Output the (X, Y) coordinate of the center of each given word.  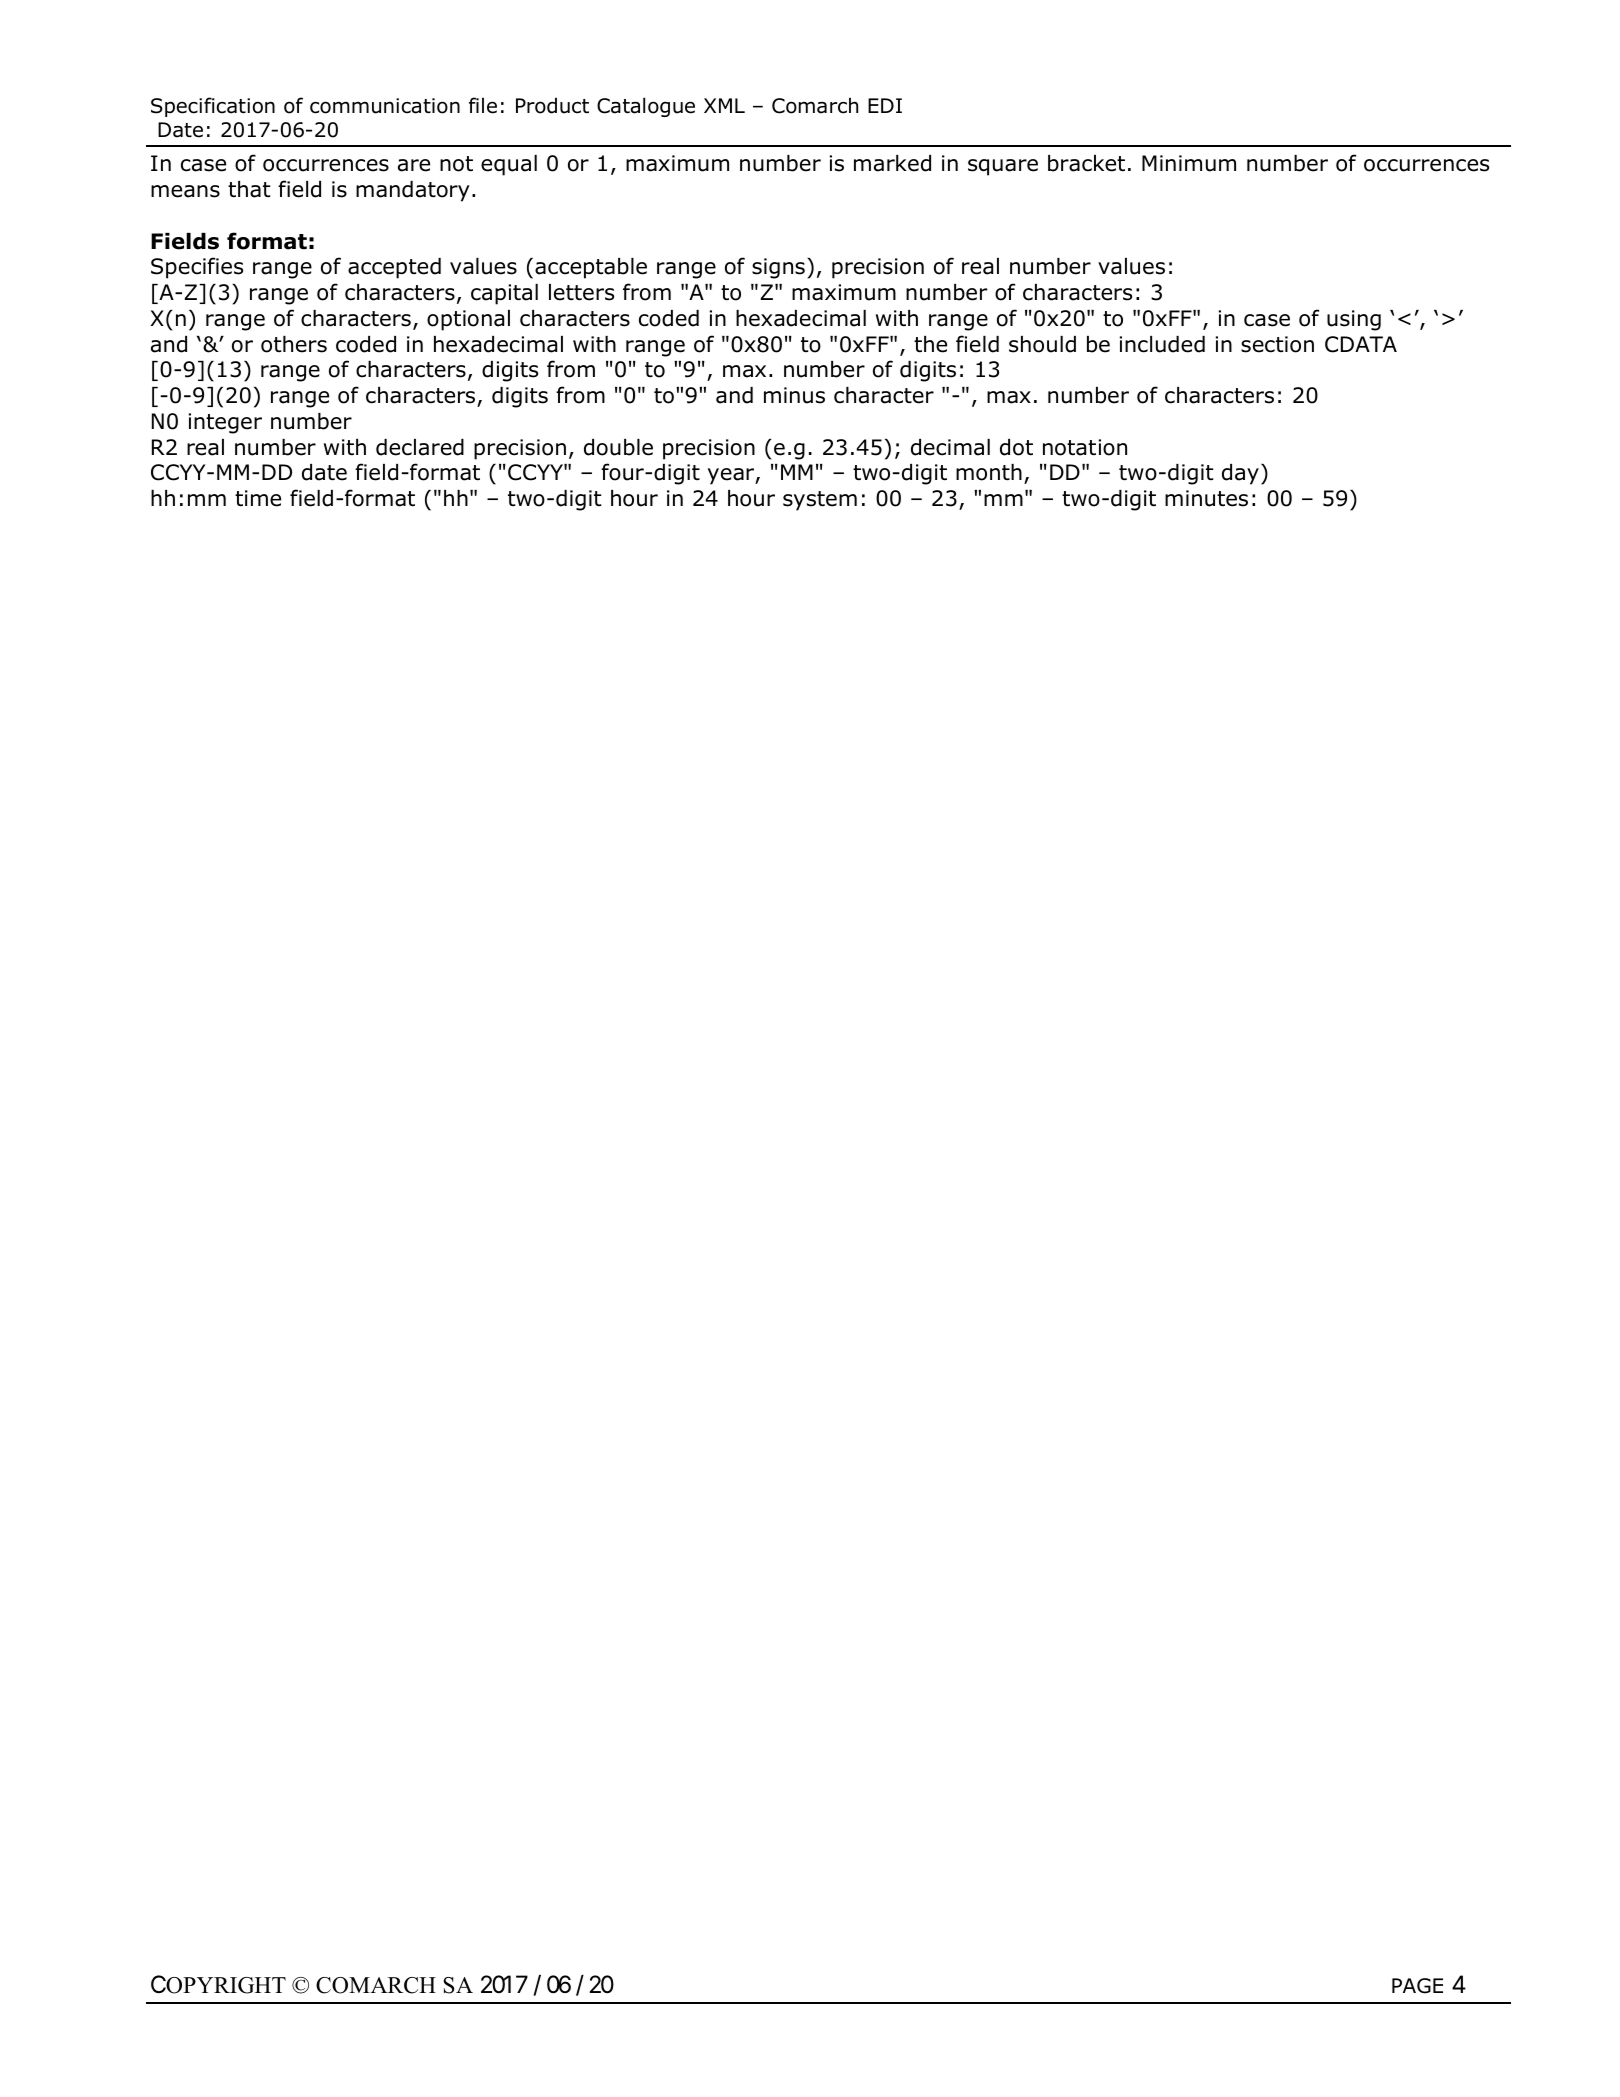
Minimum (1189, 163)
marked (892, 163)
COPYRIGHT (218, 1984)
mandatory (413, 191)
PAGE (1417, 1986)
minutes (1206, 498)
